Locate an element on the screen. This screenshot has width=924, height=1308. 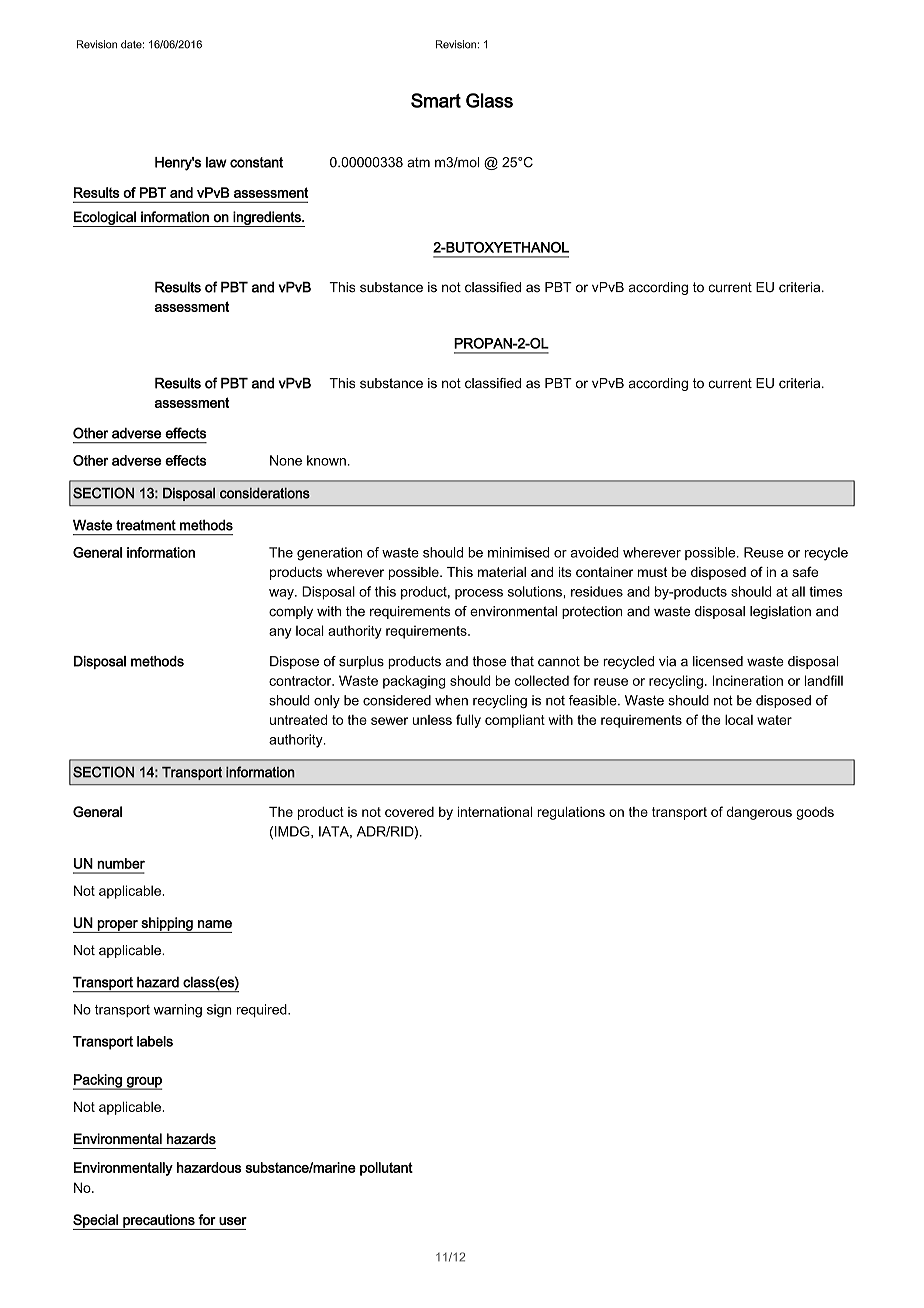
international is located at coordinates (495, 811).
